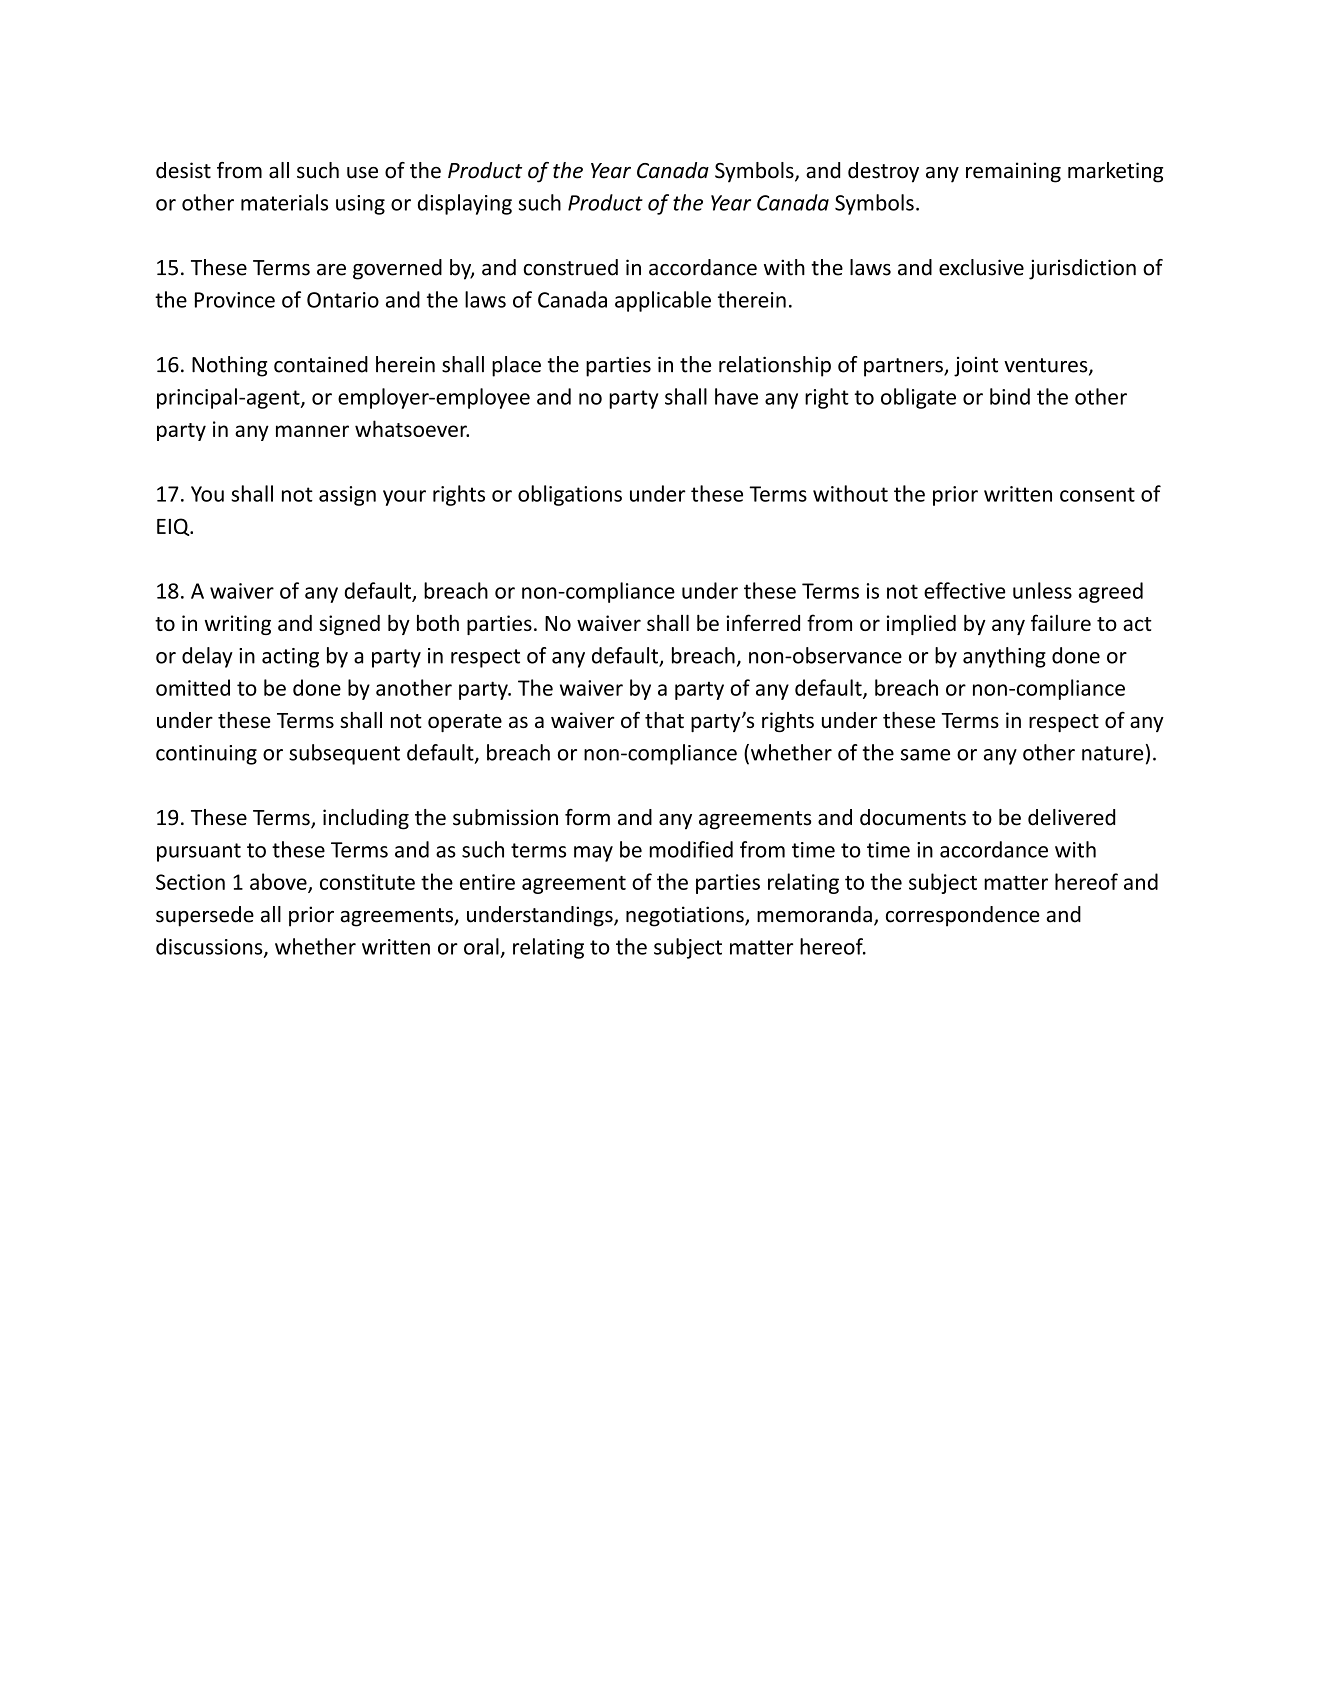 The height and width of the screenshot is (1708, 1320). What do you see at coordinates (347, 496) in the screenshot?
I see `assign` at bounding box center [347, 496].
